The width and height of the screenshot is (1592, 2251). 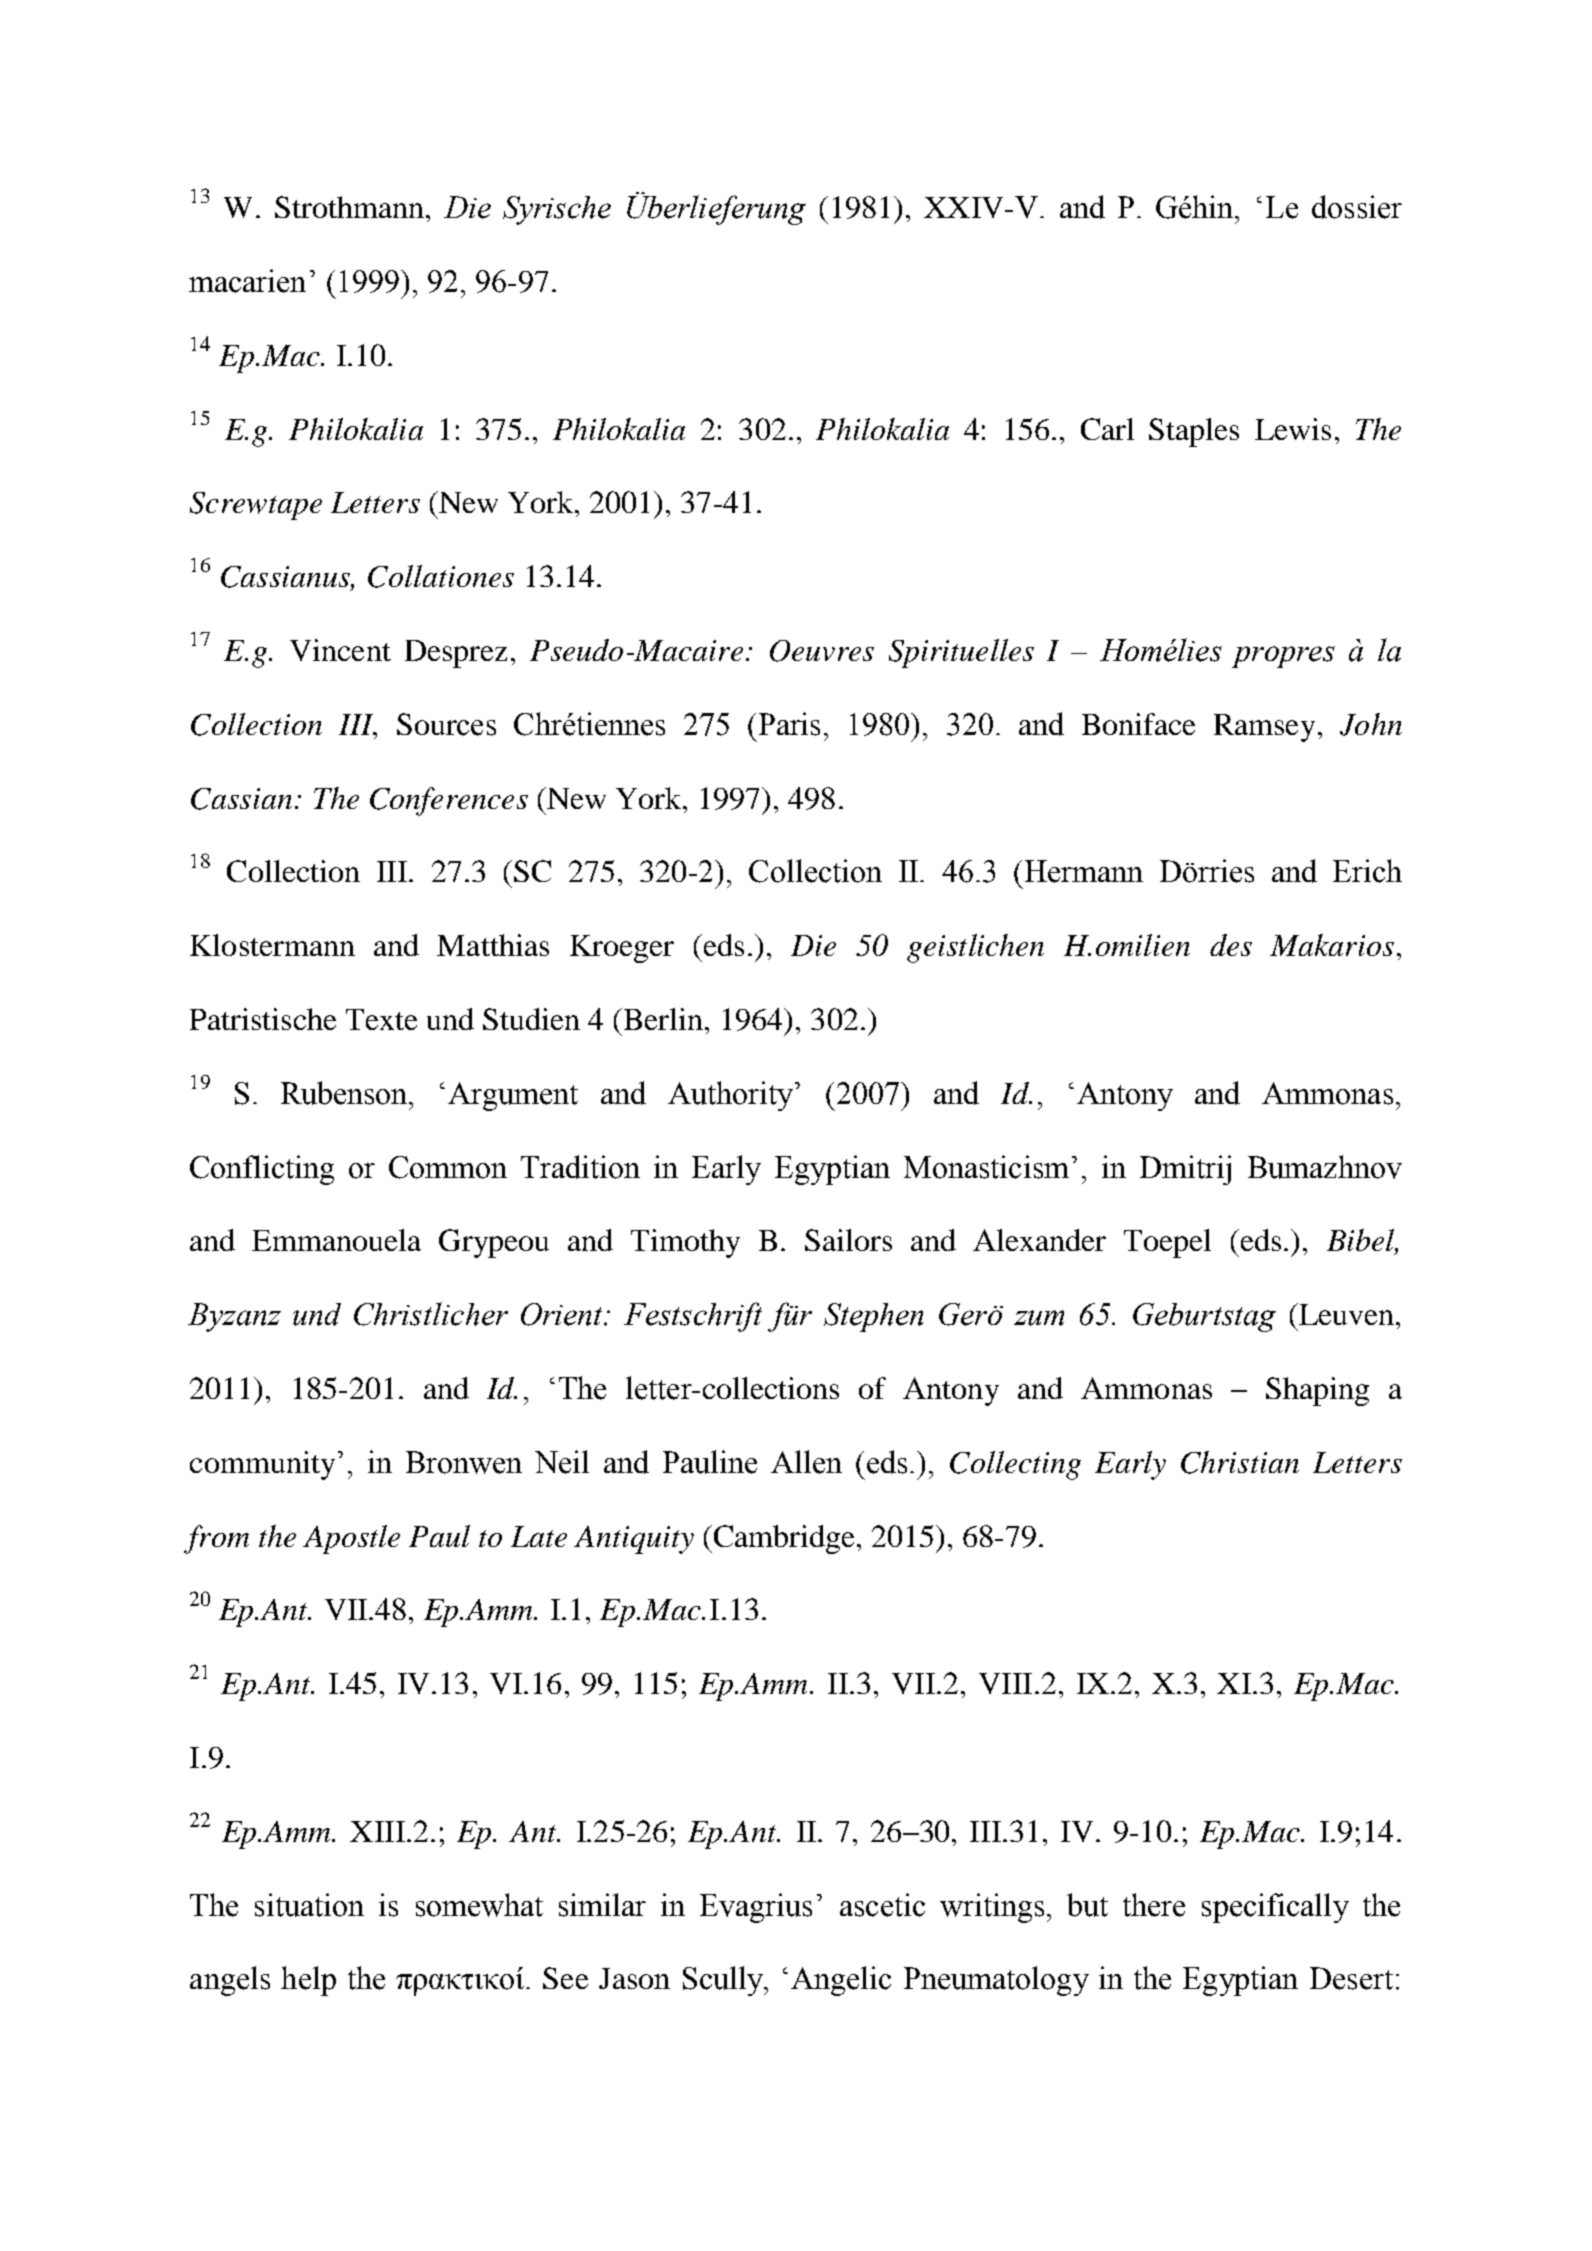 I want to click on Vincent, so click(x=340, y=650).
